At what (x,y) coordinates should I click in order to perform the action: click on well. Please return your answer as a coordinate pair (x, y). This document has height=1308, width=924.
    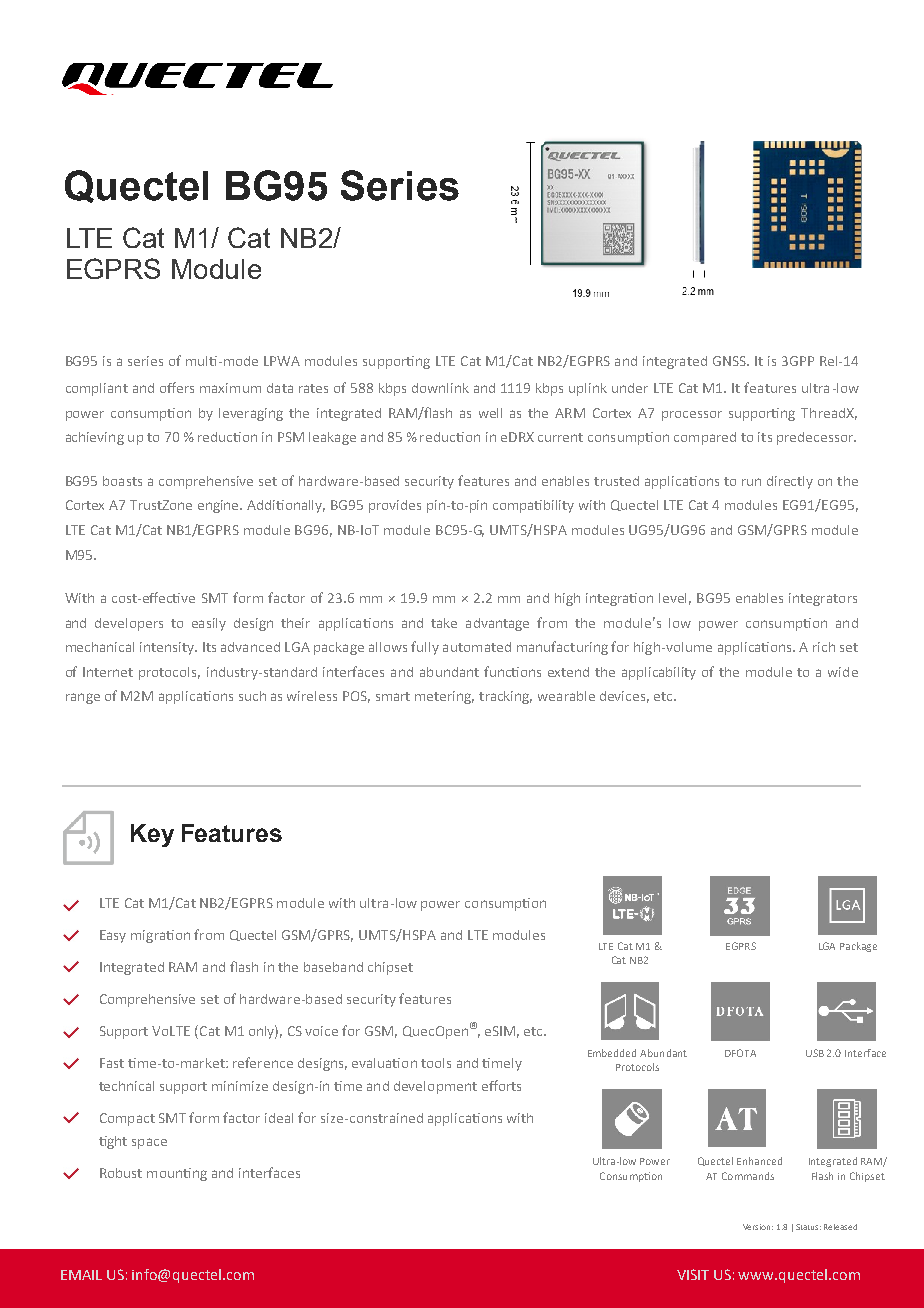
    Looking at the image, I should click on (490, 413).
